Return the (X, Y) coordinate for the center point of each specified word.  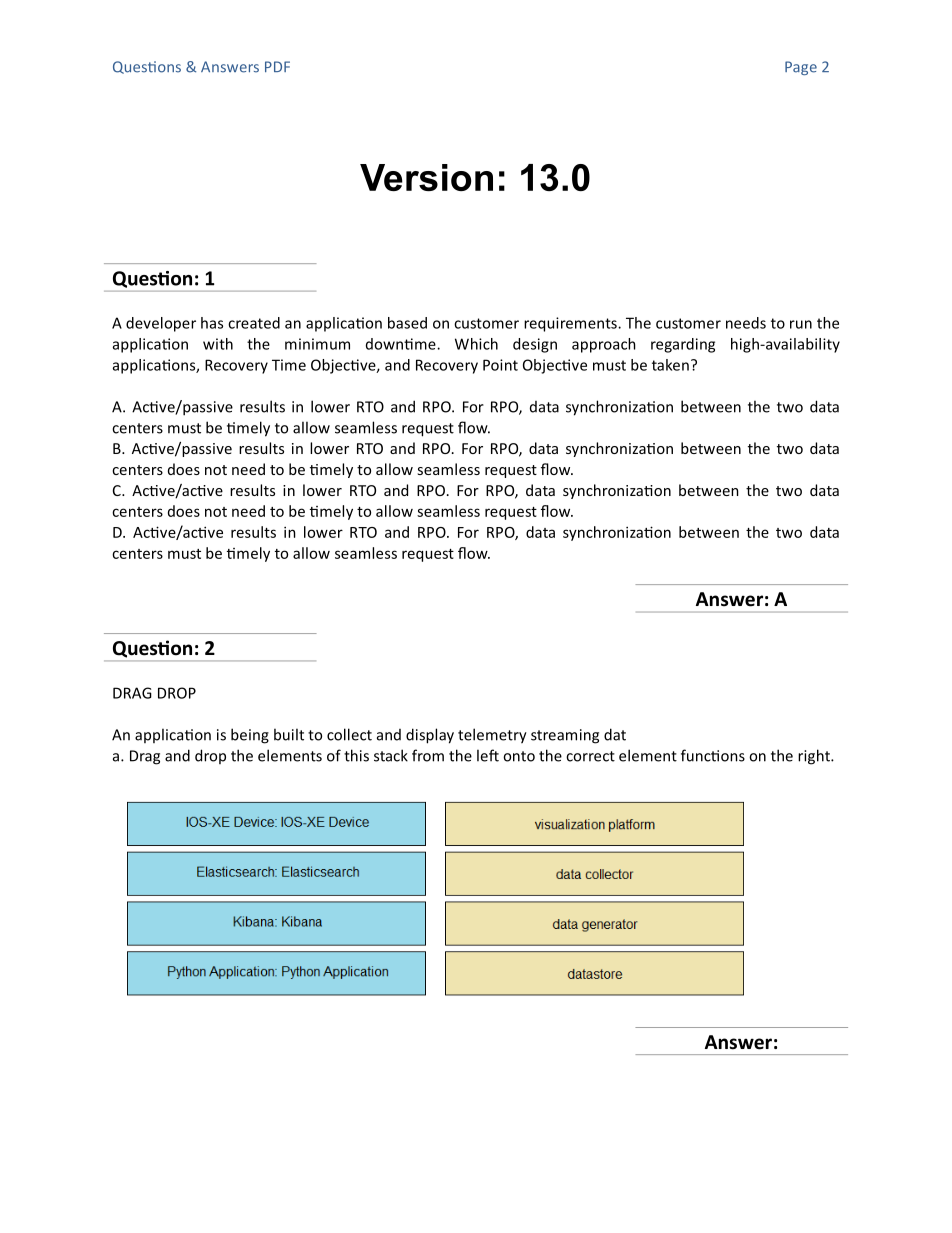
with (218, 344)
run (801, 324)
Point (500, 365)
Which (476, 344)
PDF (277, 66)
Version (426, 177)
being (250, 736)
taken (670, 365)
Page (801, 68)
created (254, 323)
